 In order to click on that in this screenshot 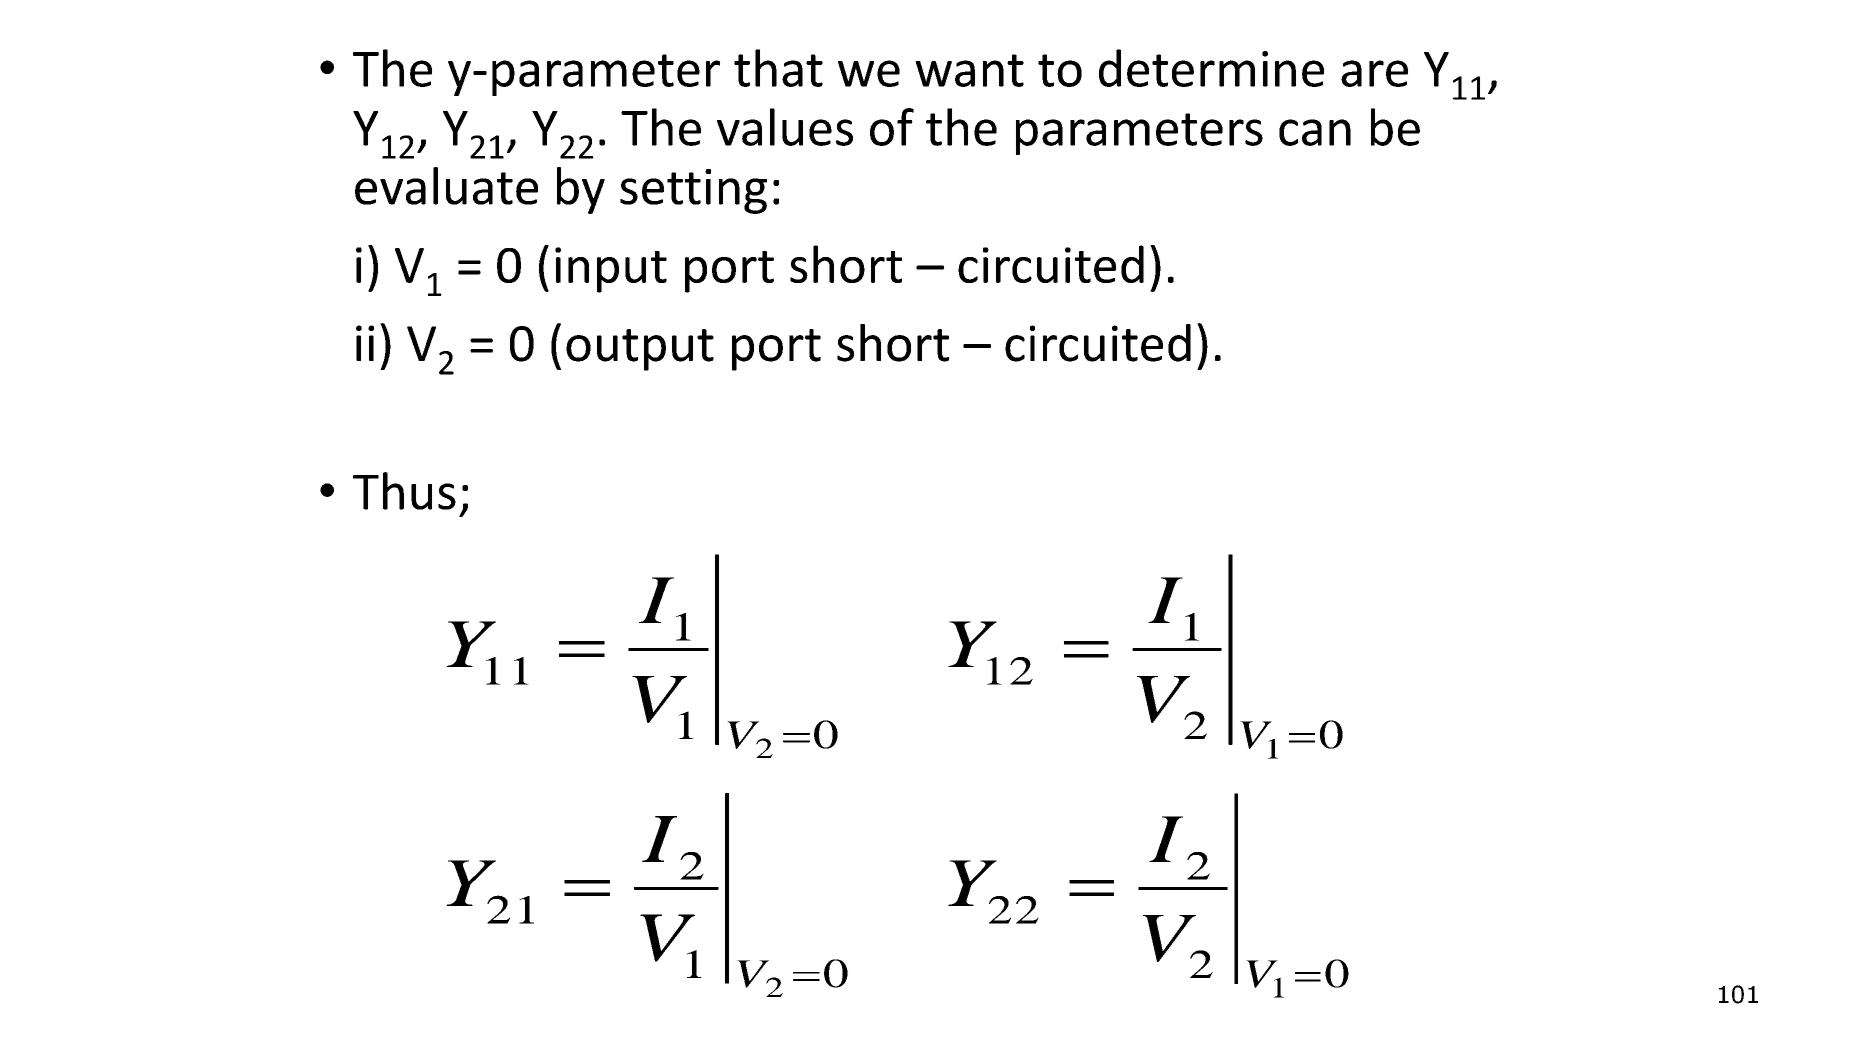, I will do `click(778, 68)`.
